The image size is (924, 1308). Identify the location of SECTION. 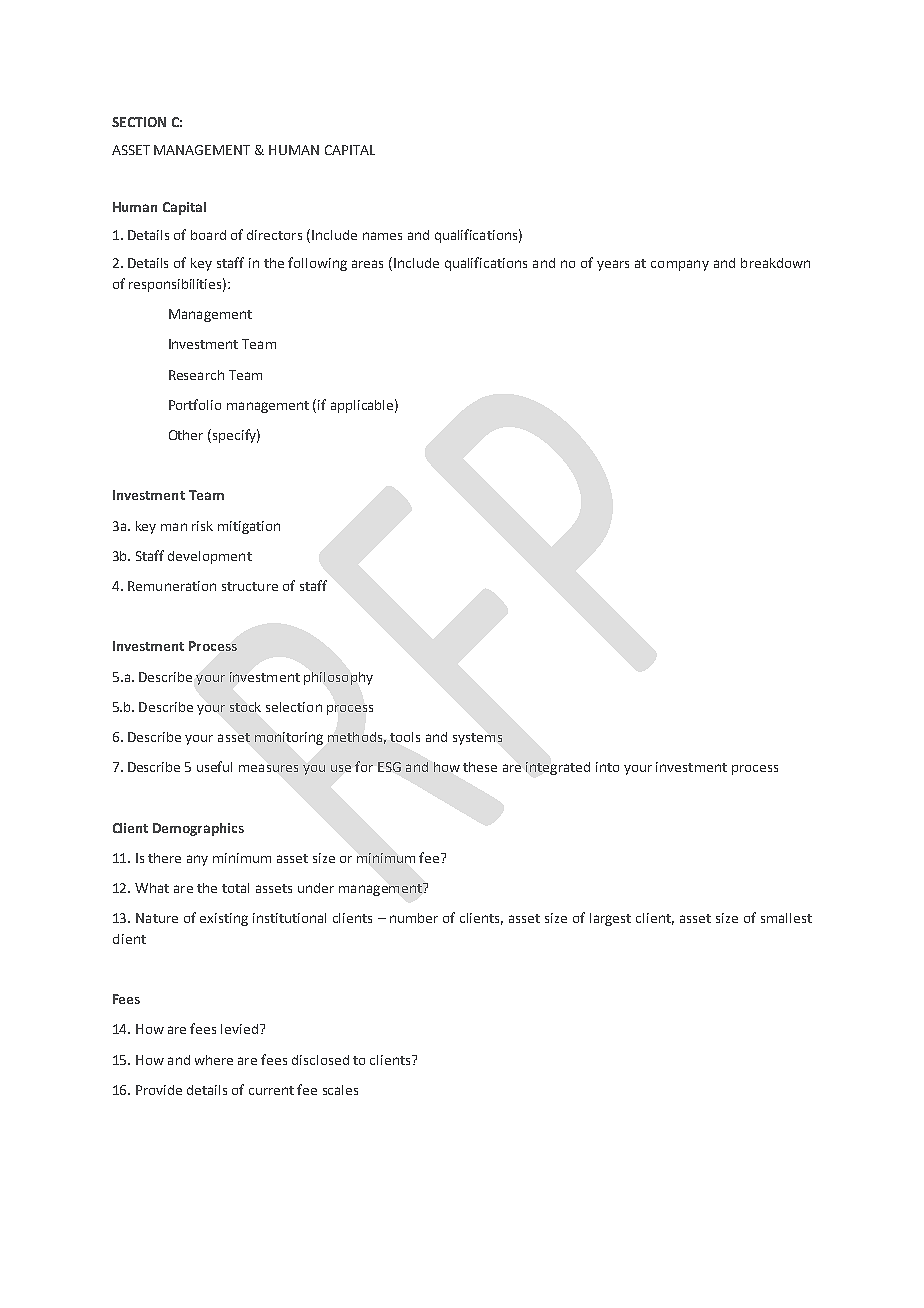
(139, 122).
